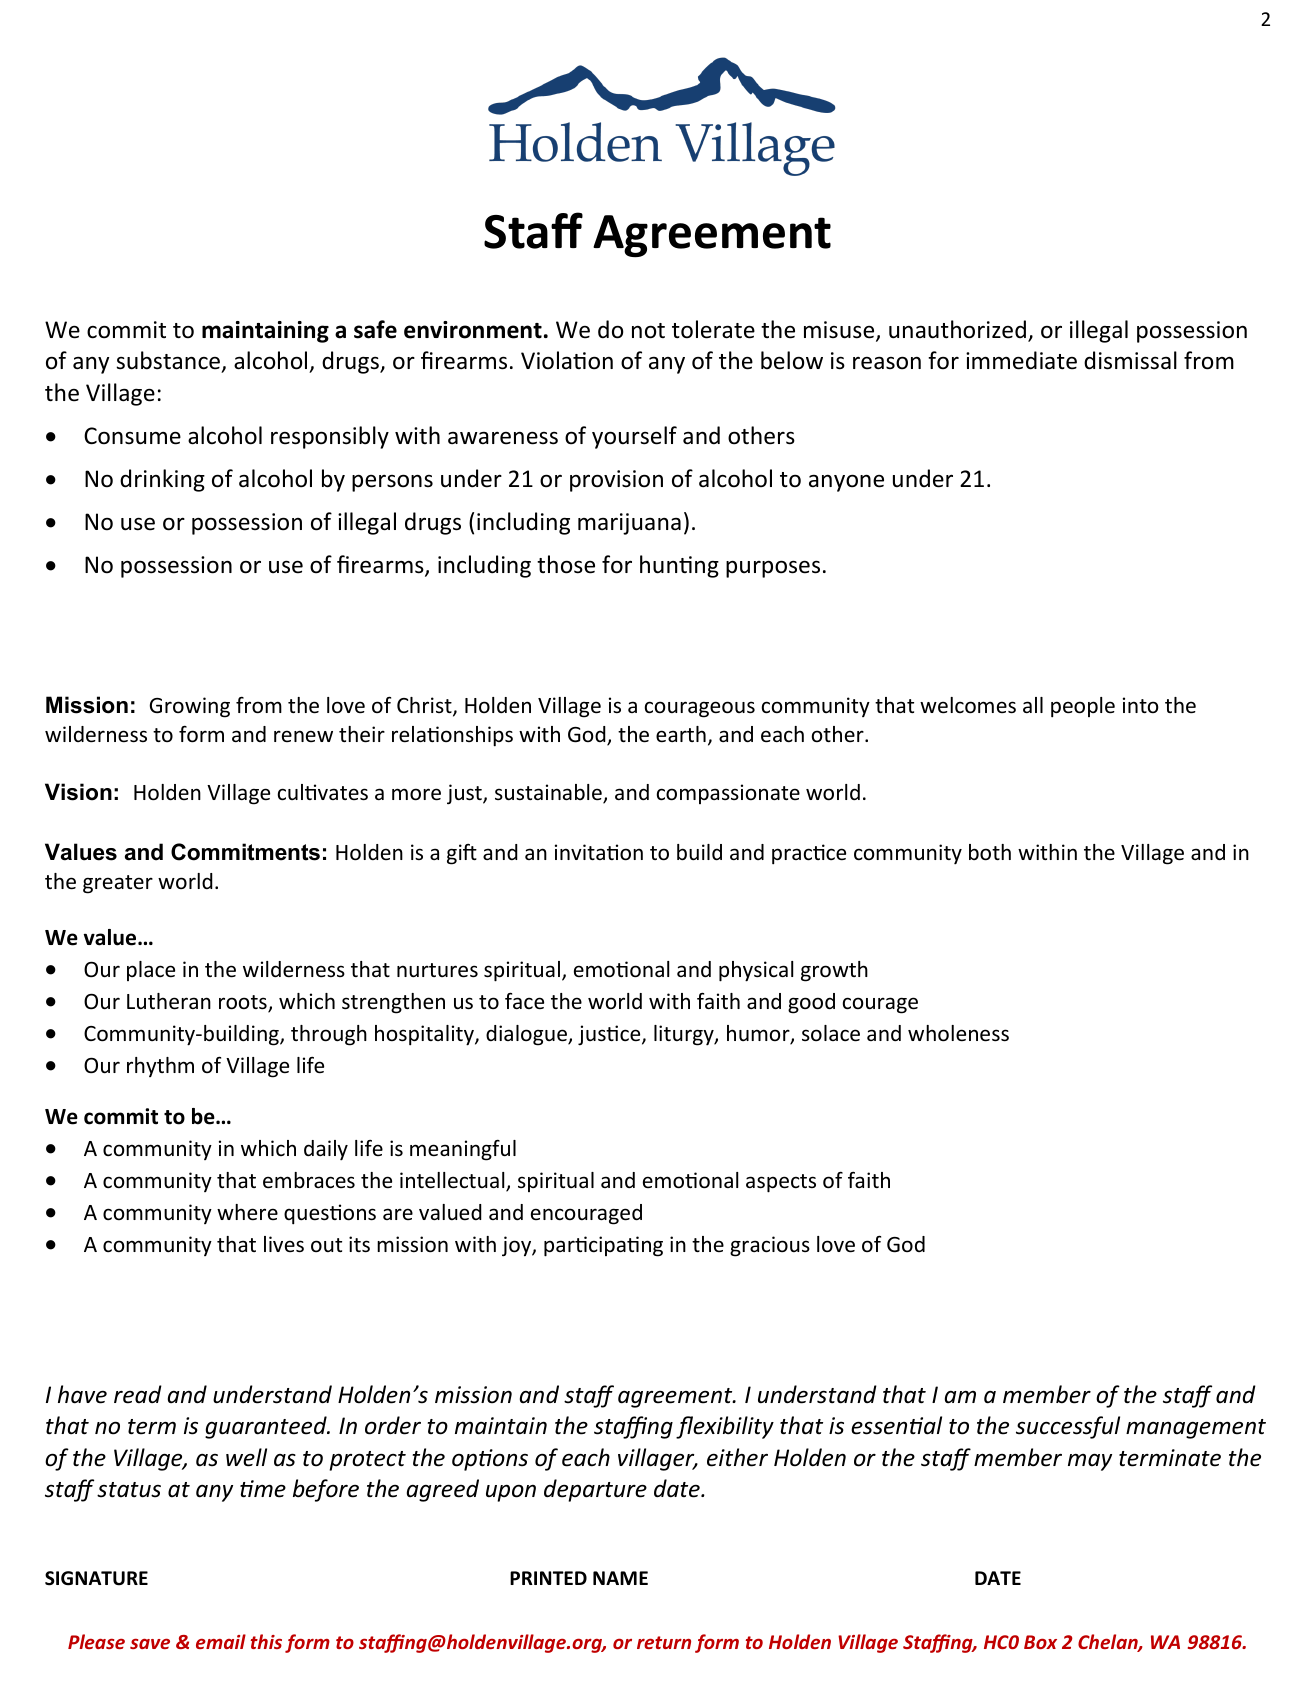 This screenshot has height=1703, width=1316. What do you see at coordinates (620, 1578) in the screenshot?
I see `NAME` at bounding box center [620, 1578].
